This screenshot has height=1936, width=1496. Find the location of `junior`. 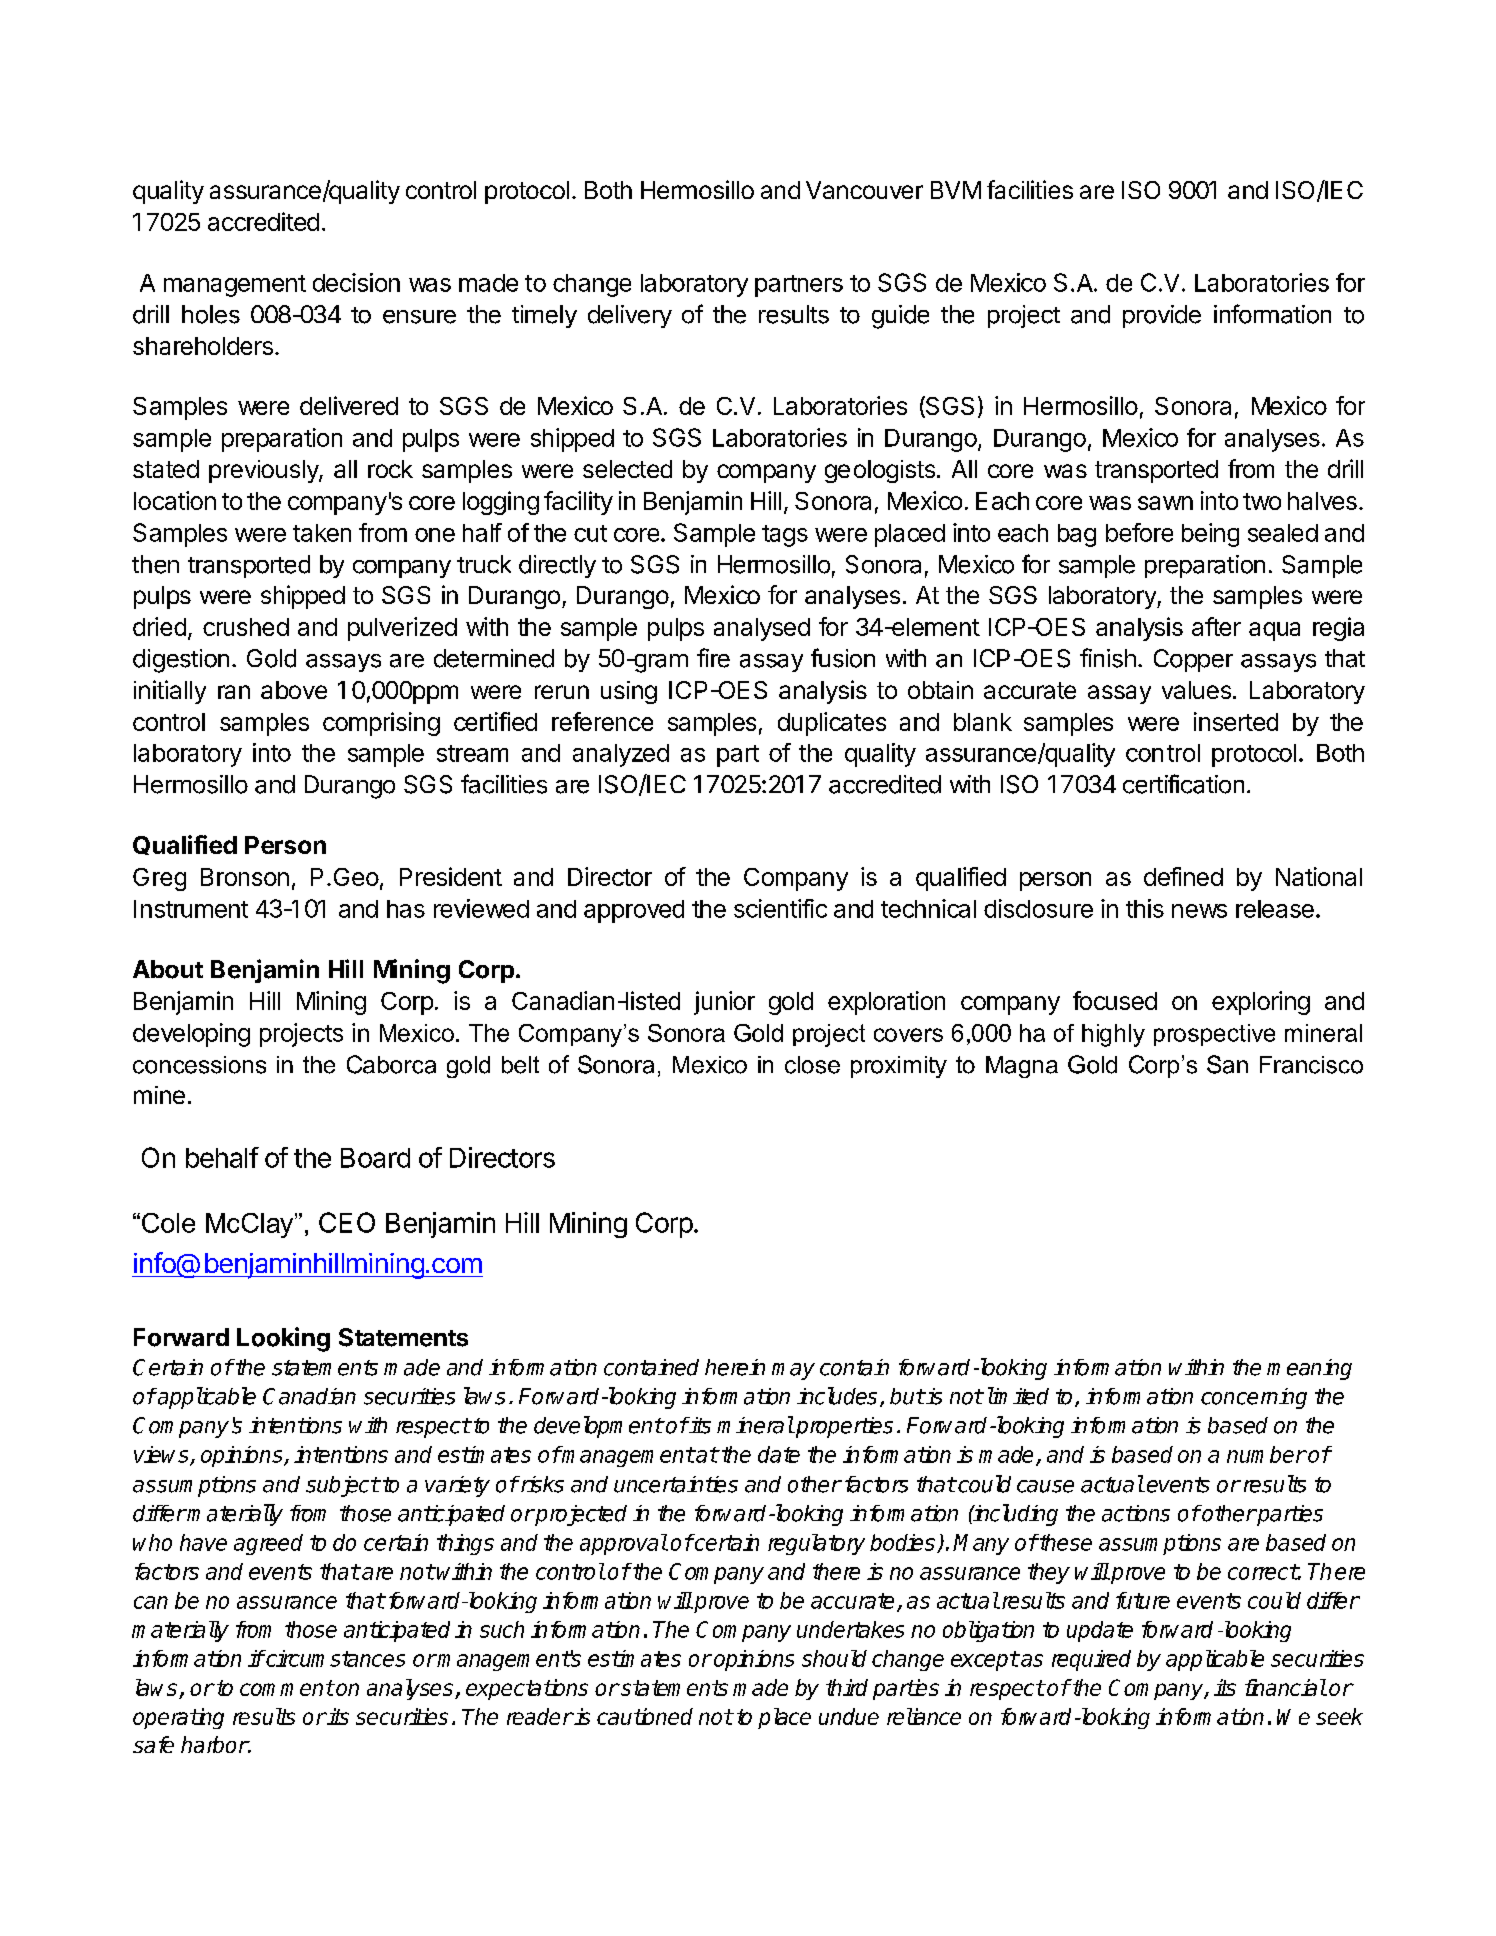

junior is located at coordinates (724, 1003).
